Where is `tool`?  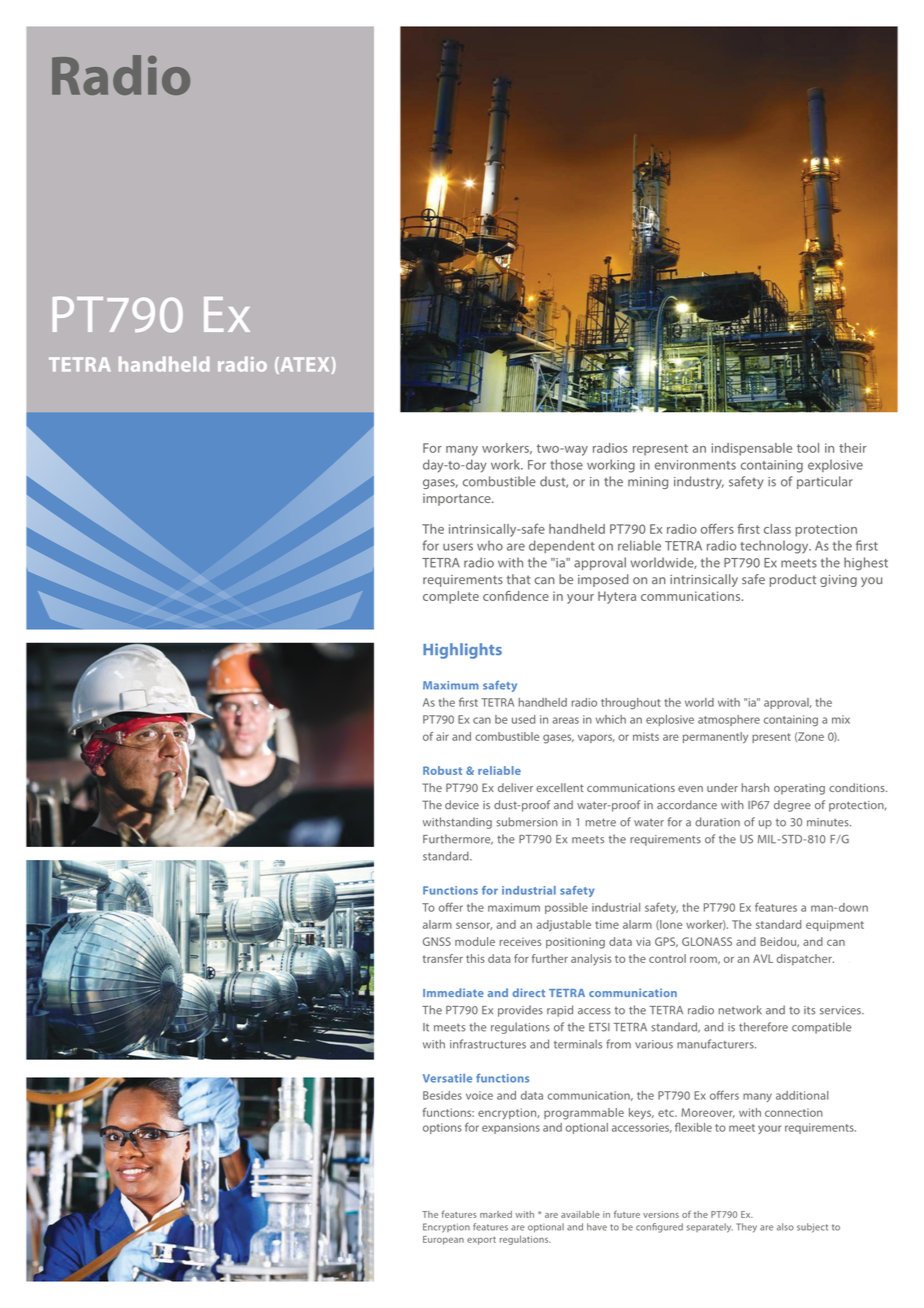
tool is located at coordinates (808, 448).
